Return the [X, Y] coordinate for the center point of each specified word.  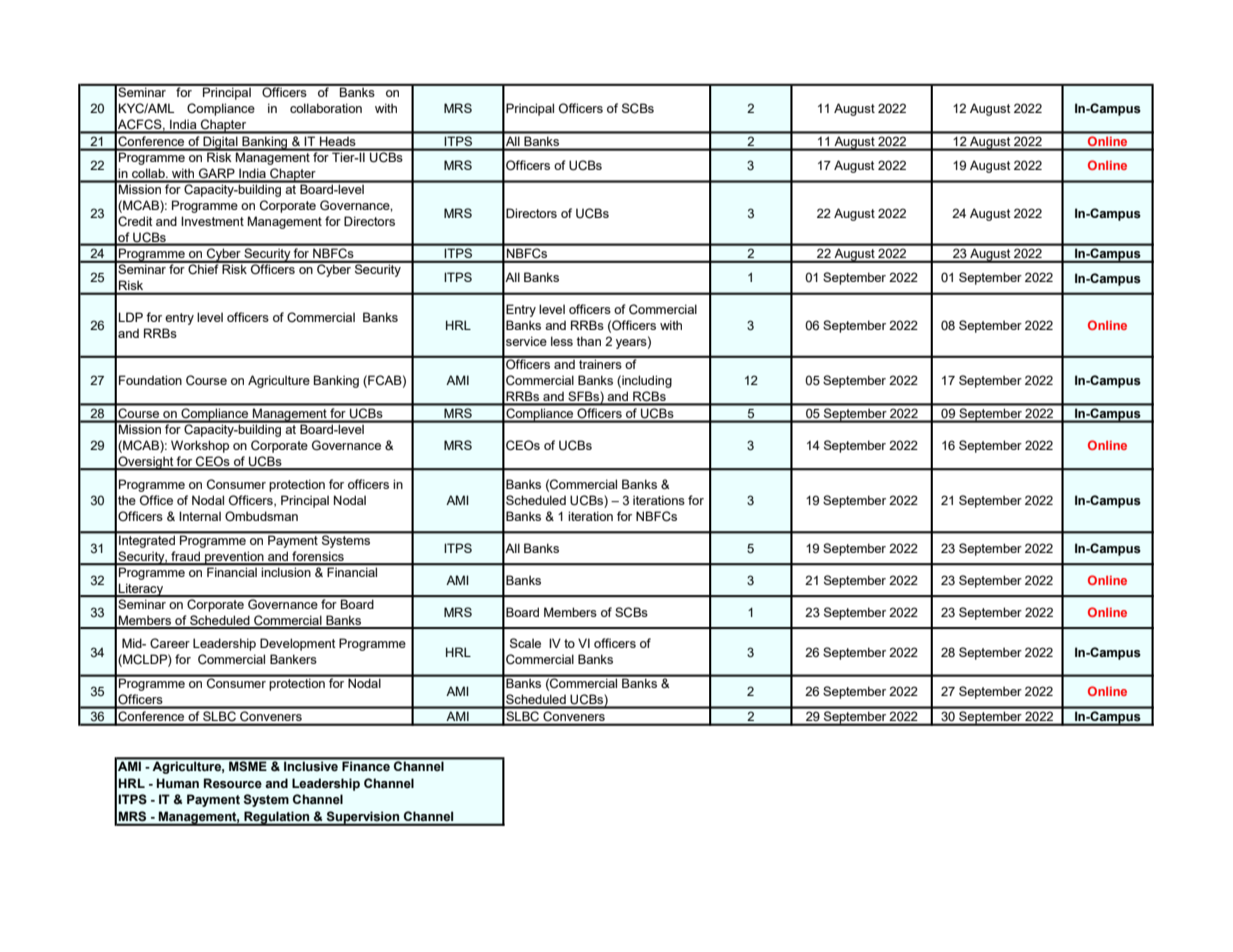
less [562, 341]
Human [178, 783]
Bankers [293, 659]
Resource [233, 783]
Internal [200, 516]
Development [298, 644]
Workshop [200, 446]
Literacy [141, 590]
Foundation [150, 380]
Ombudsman [261, 516]
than [589, 341]
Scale [525, 643]
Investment [212, 221]
